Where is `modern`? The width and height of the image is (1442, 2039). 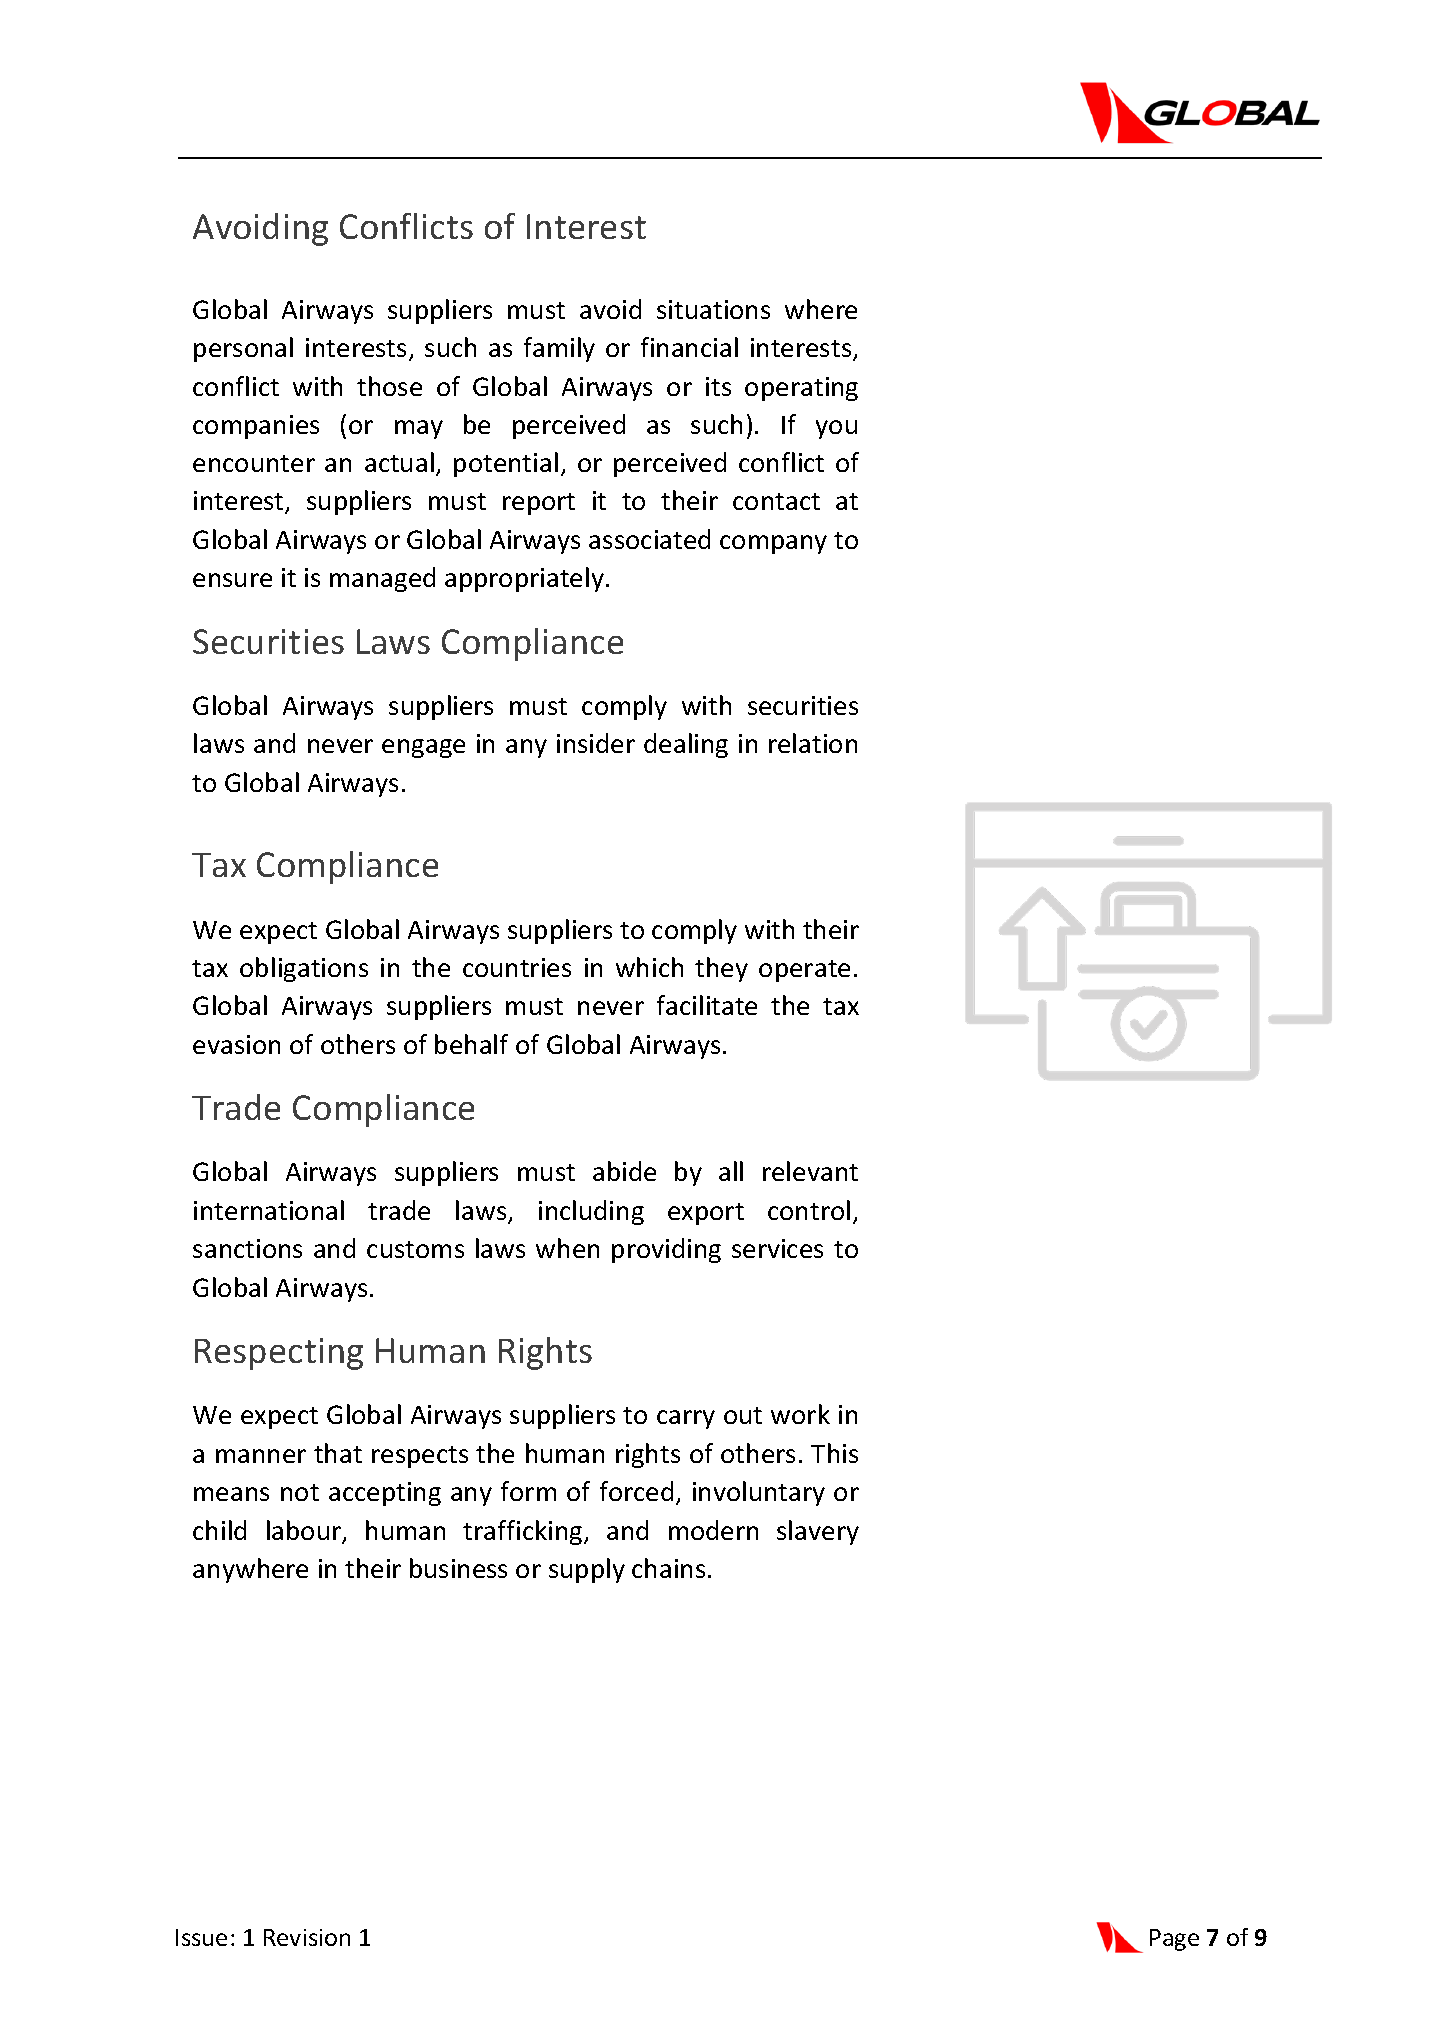
modern is located at coordinates (713, 1530).
